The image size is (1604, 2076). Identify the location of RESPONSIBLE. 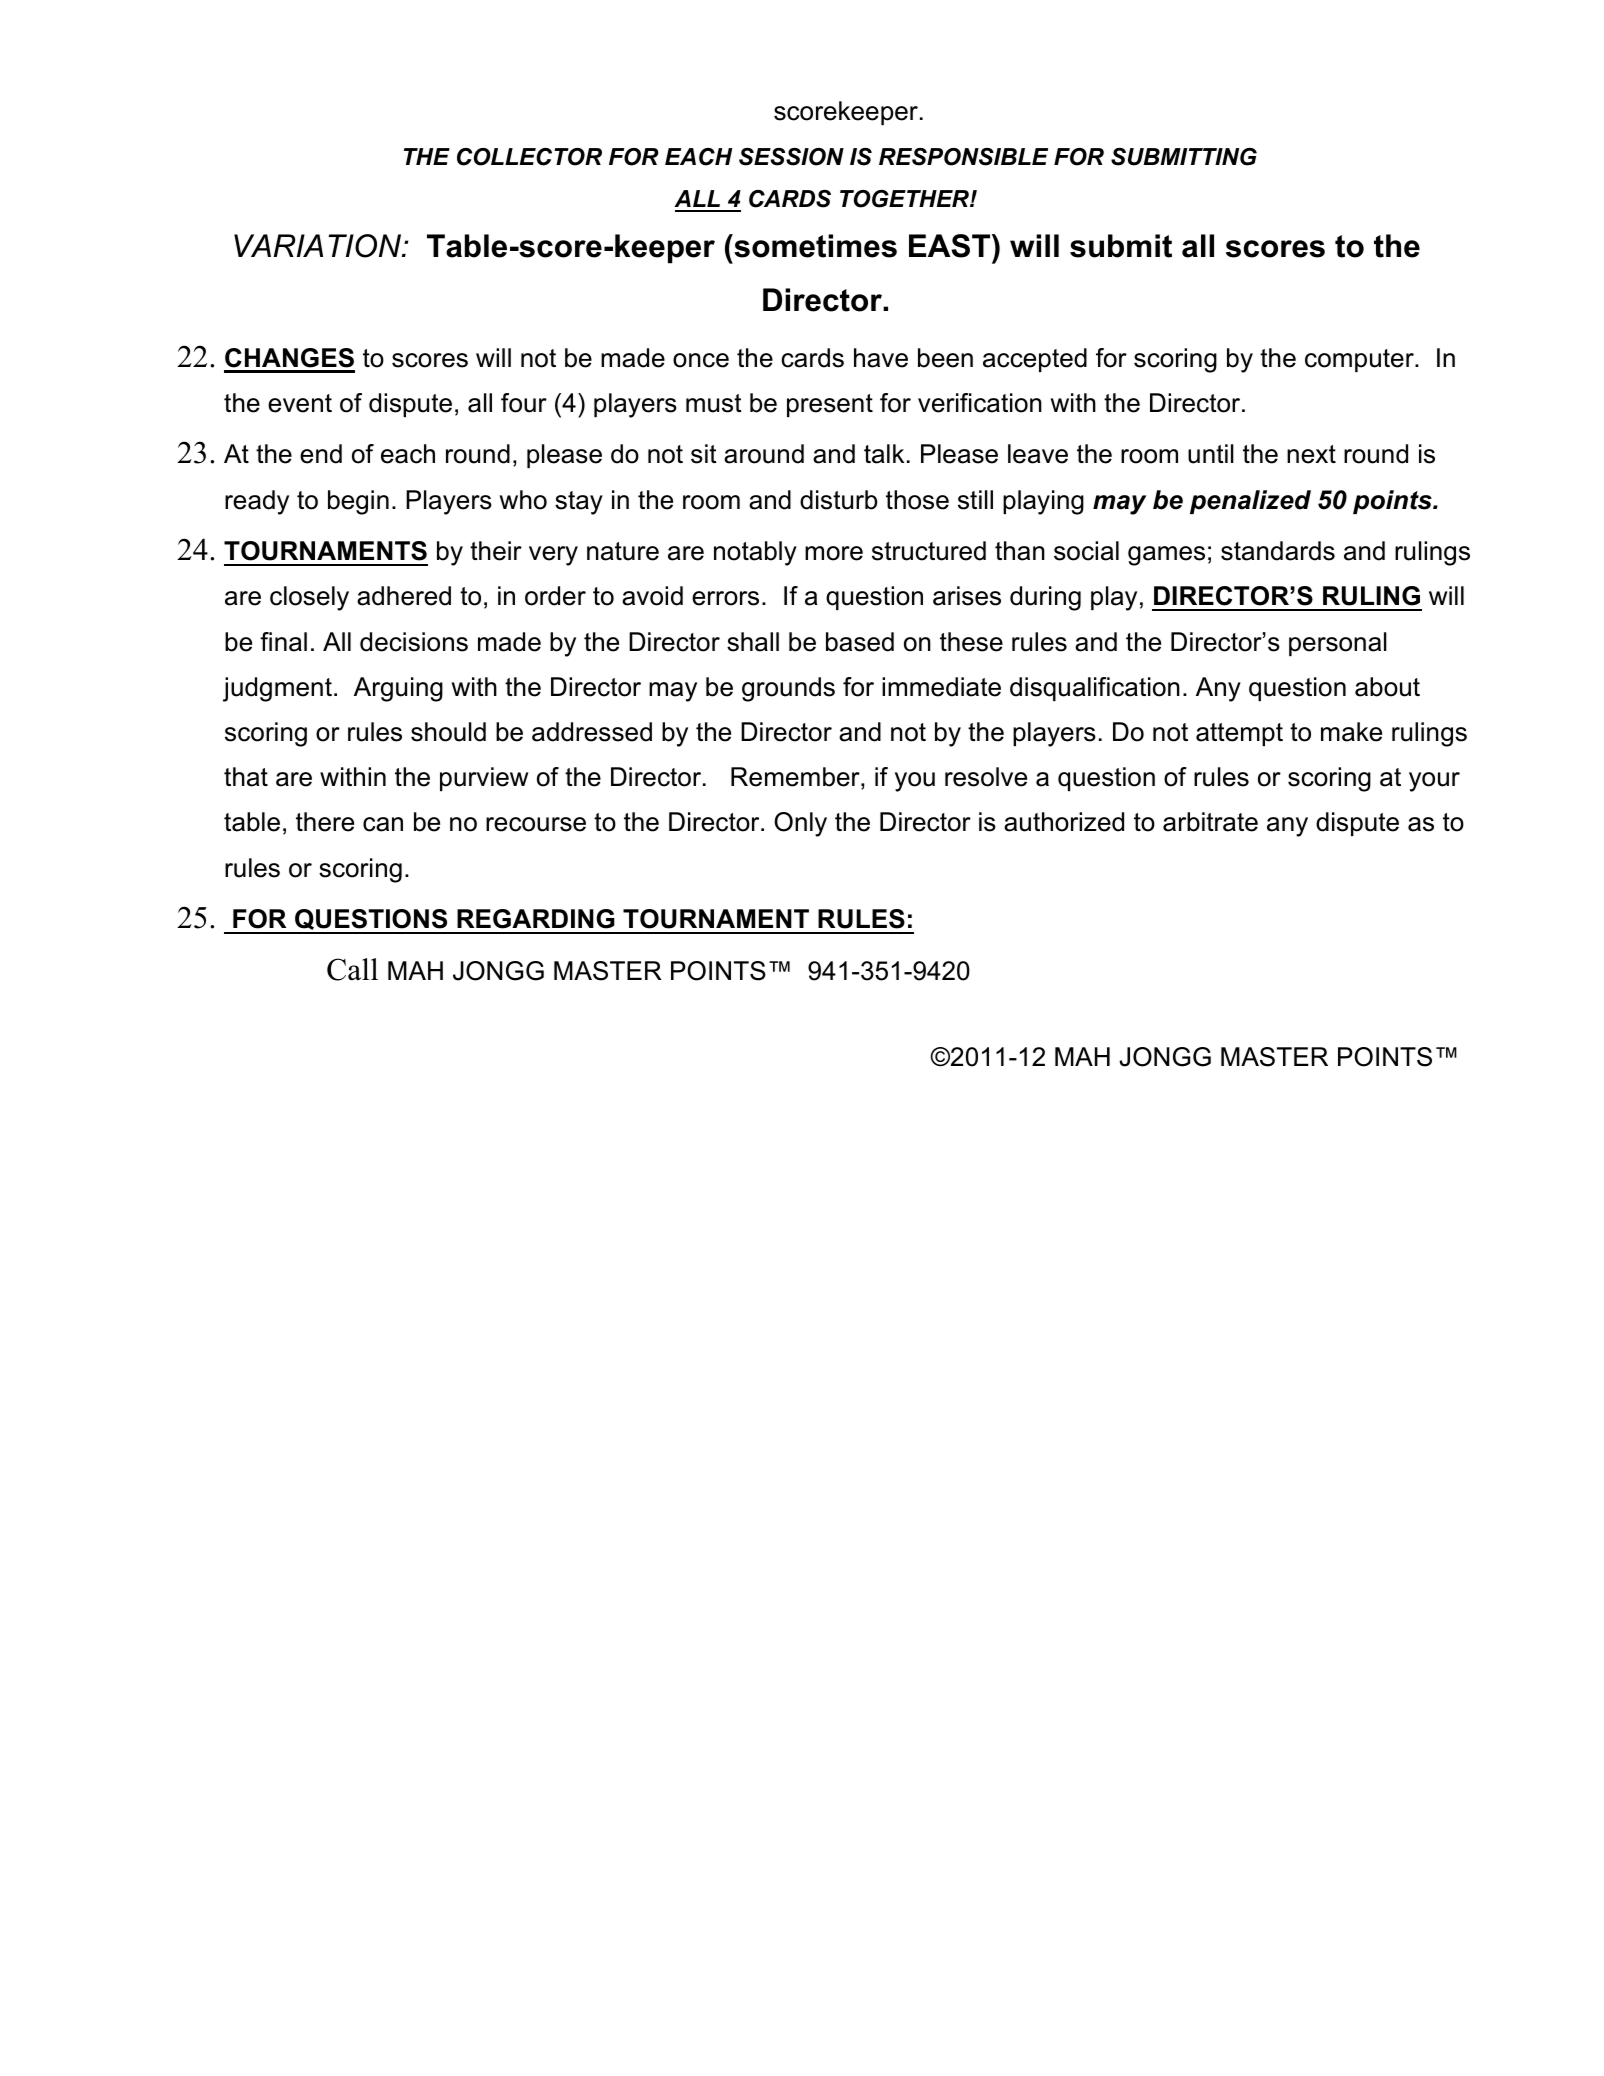
(963, 157).
